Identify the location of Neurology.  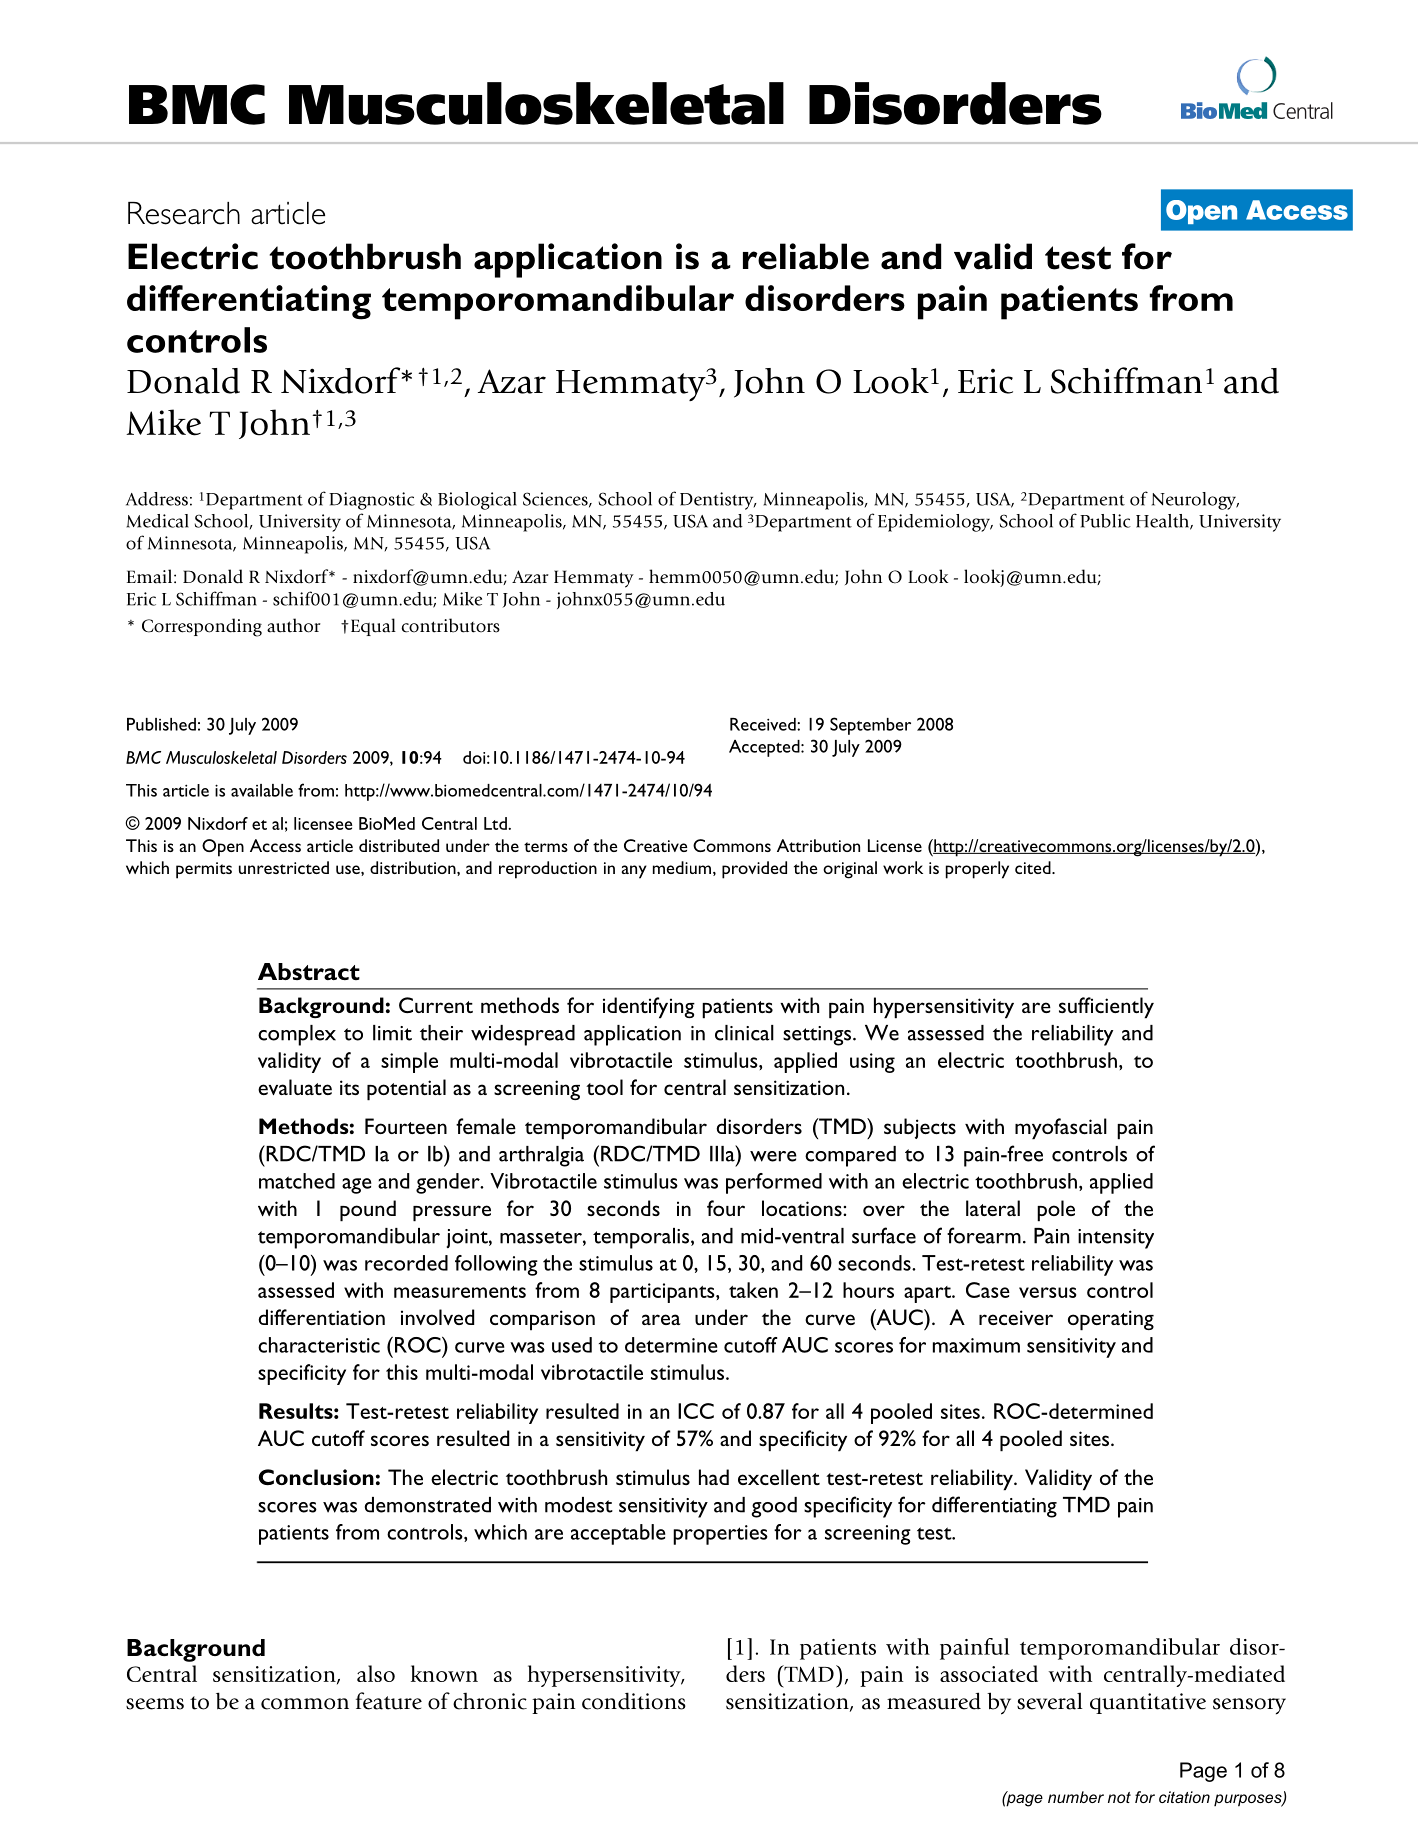
(1195, 501).
